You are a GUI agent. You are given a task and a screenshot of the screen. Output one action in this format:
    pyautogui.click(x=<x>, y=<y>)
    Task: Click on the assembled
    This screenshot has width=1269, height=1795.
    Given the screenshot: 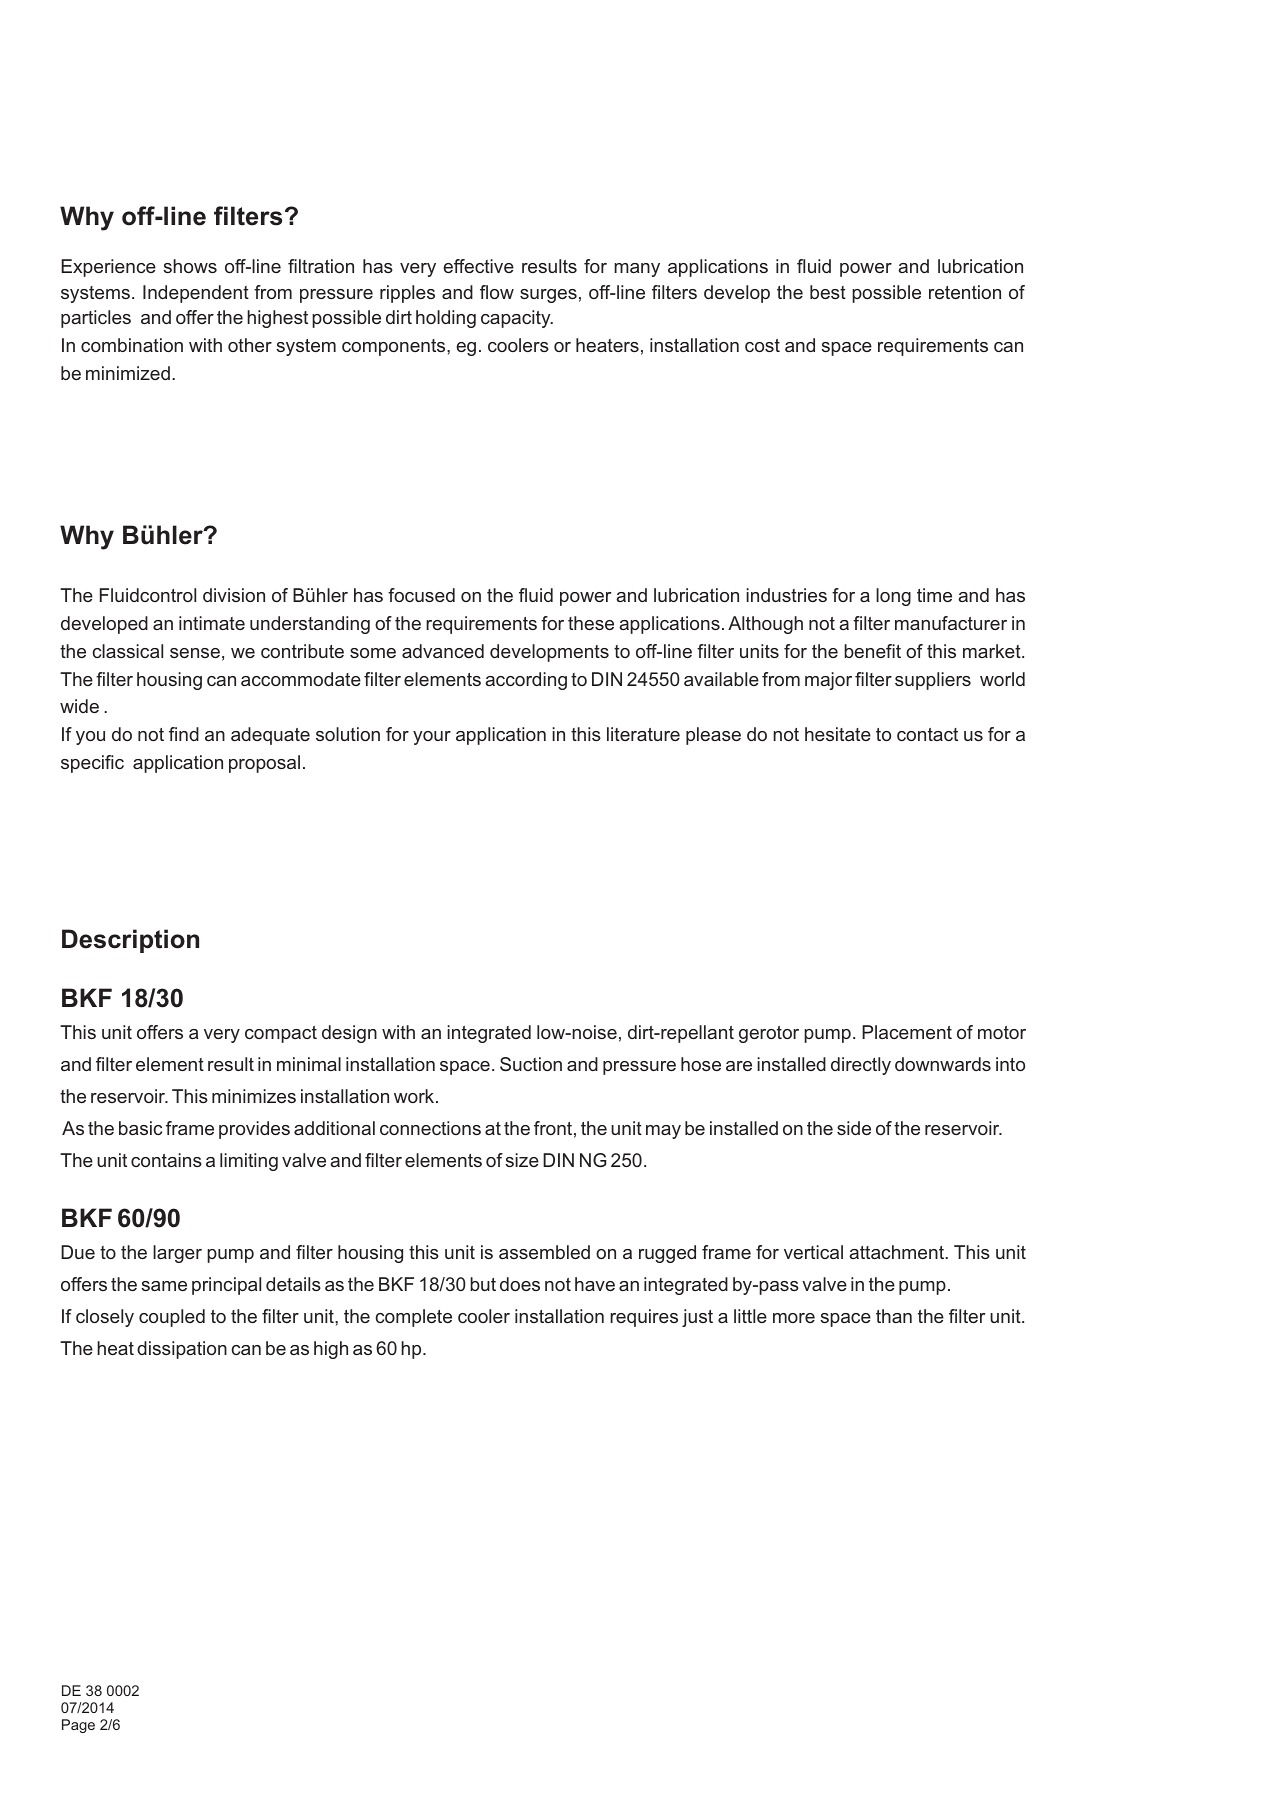 What is the action you would take?
    pyautogui.click(x=544, y=1252)
